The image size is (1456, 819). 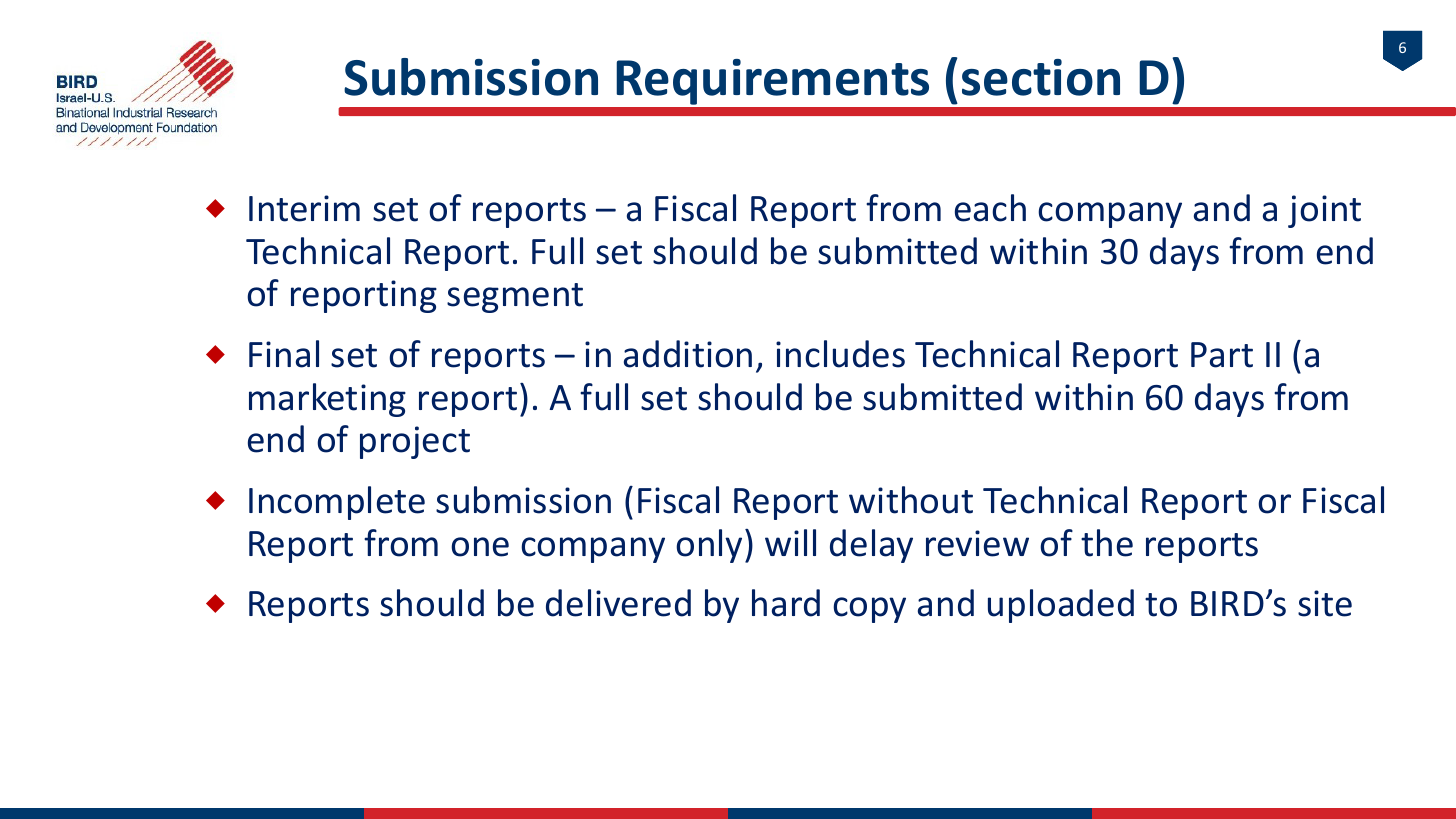 What do you see at coordinates (990, 208) in the image?
I see `each` at bounding box center [990, 208].
